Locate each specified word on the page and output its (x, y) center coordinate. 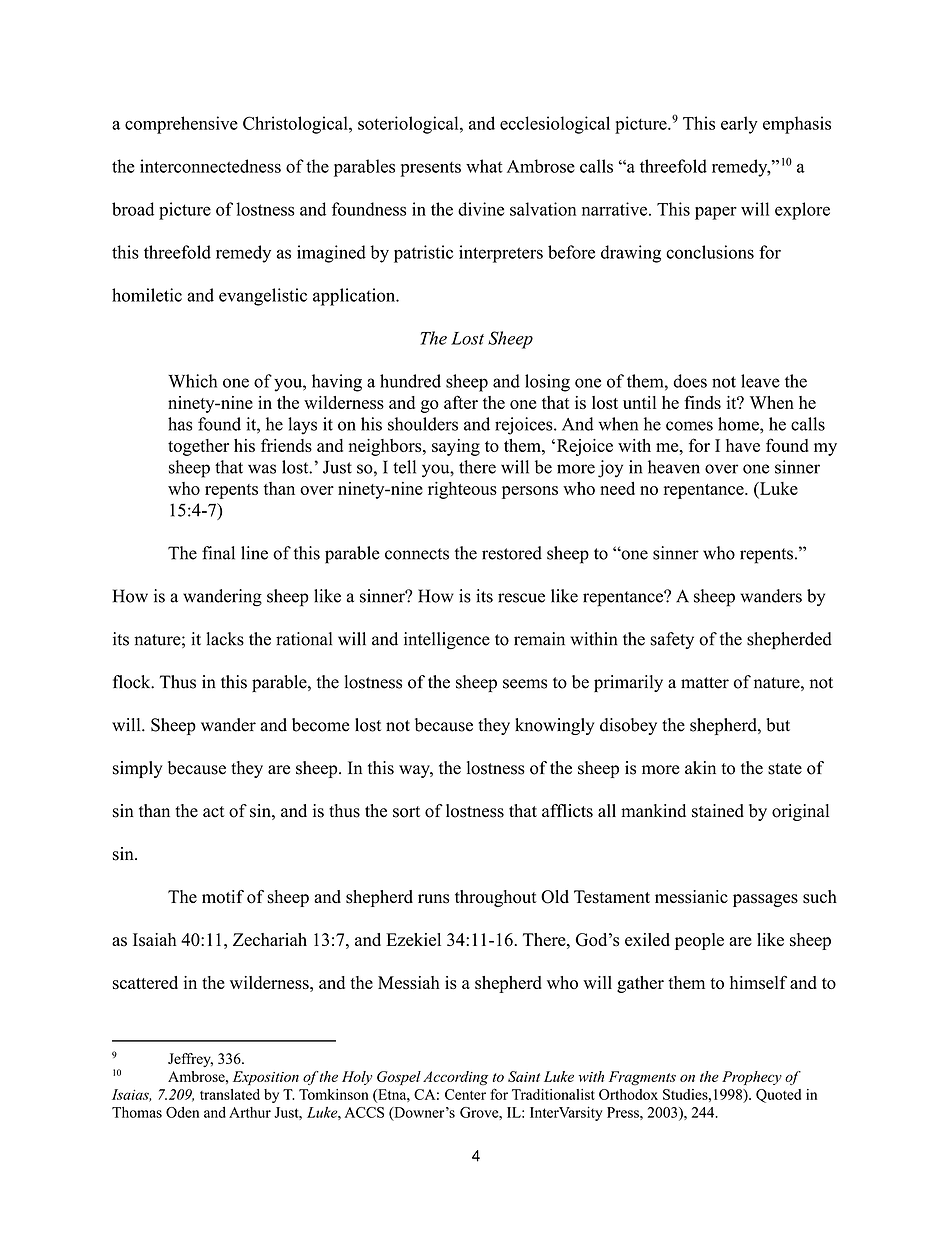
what (484, 166)
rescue (521, 598)
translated (230, 1094)
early (739, 125)
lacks (225, 639)
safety (672, 640)
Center (465, 1094)
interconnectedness (210, 166)
